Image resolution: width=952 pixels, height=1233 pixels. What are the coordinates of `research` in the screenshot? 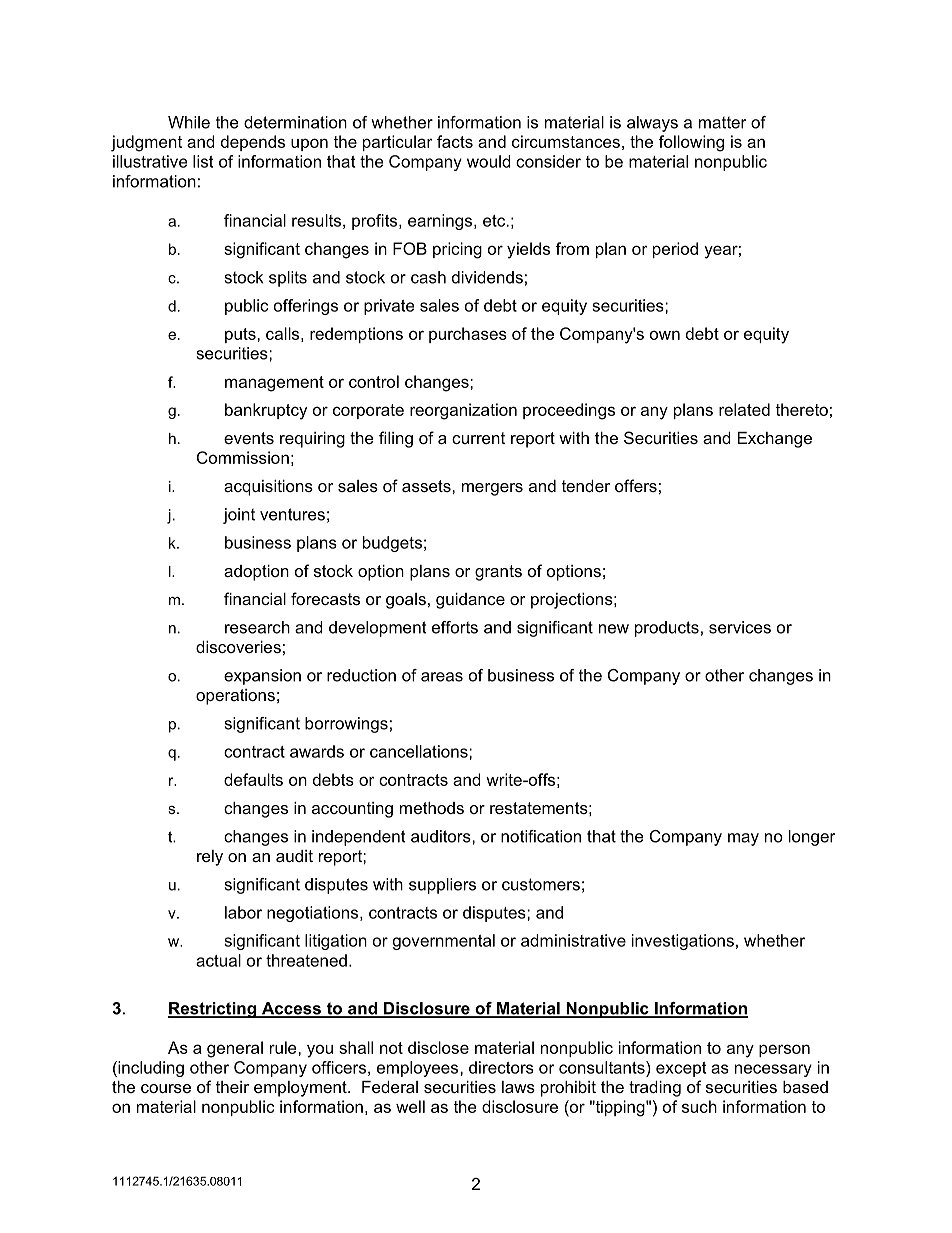 It's located at (257, 627).
